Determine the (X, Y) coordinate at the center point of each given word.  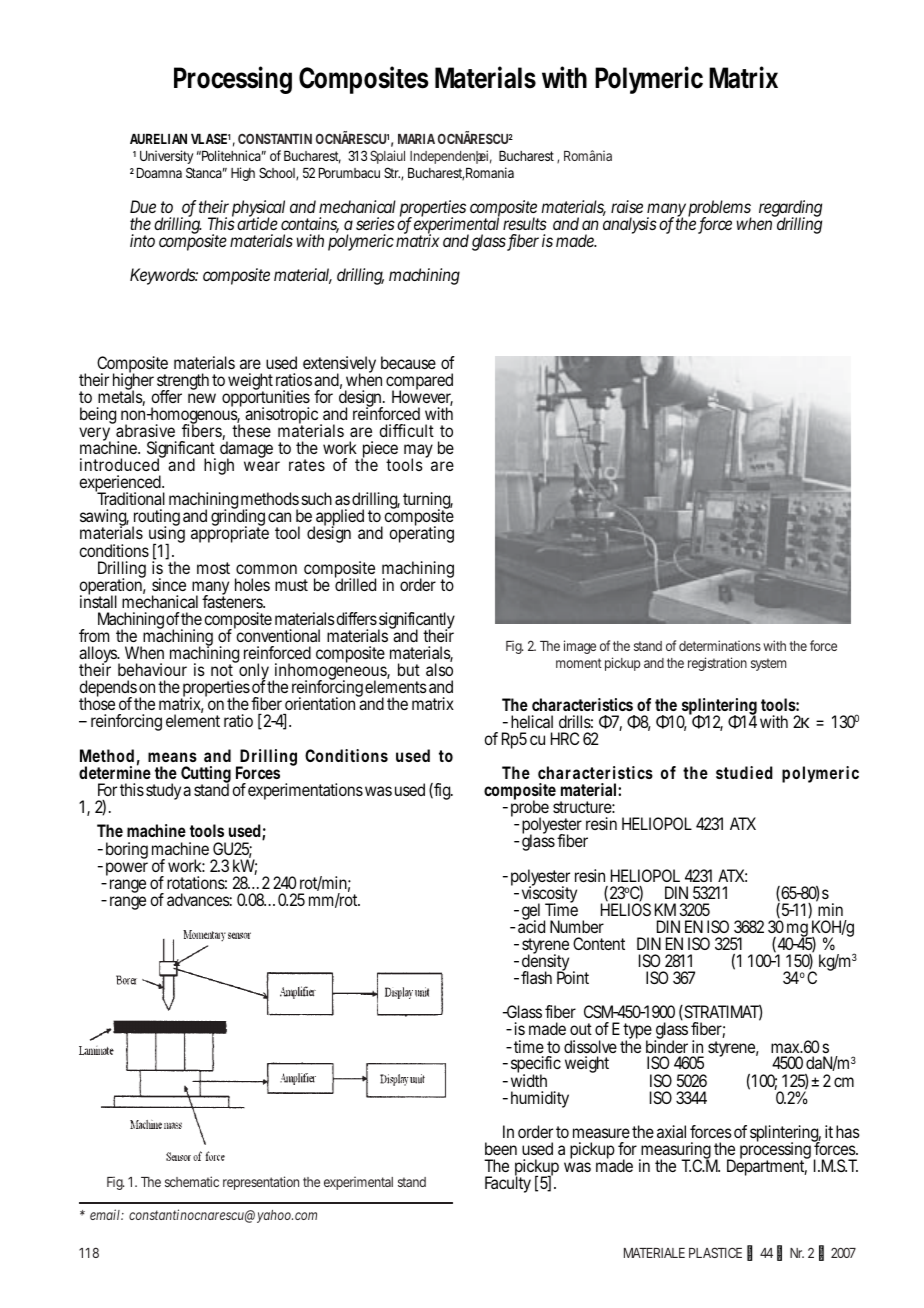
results (525, 223)
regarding (790, 210)
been (501, 1148)
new (202, 398)
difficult (406, 430)
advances (199, 899)
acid (531, 925)
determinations (720, 645)
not (222, 670)
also (439, 669)
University (167, 159)
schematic (192, 1181)
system (768, 664)
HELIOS (626, 908)
